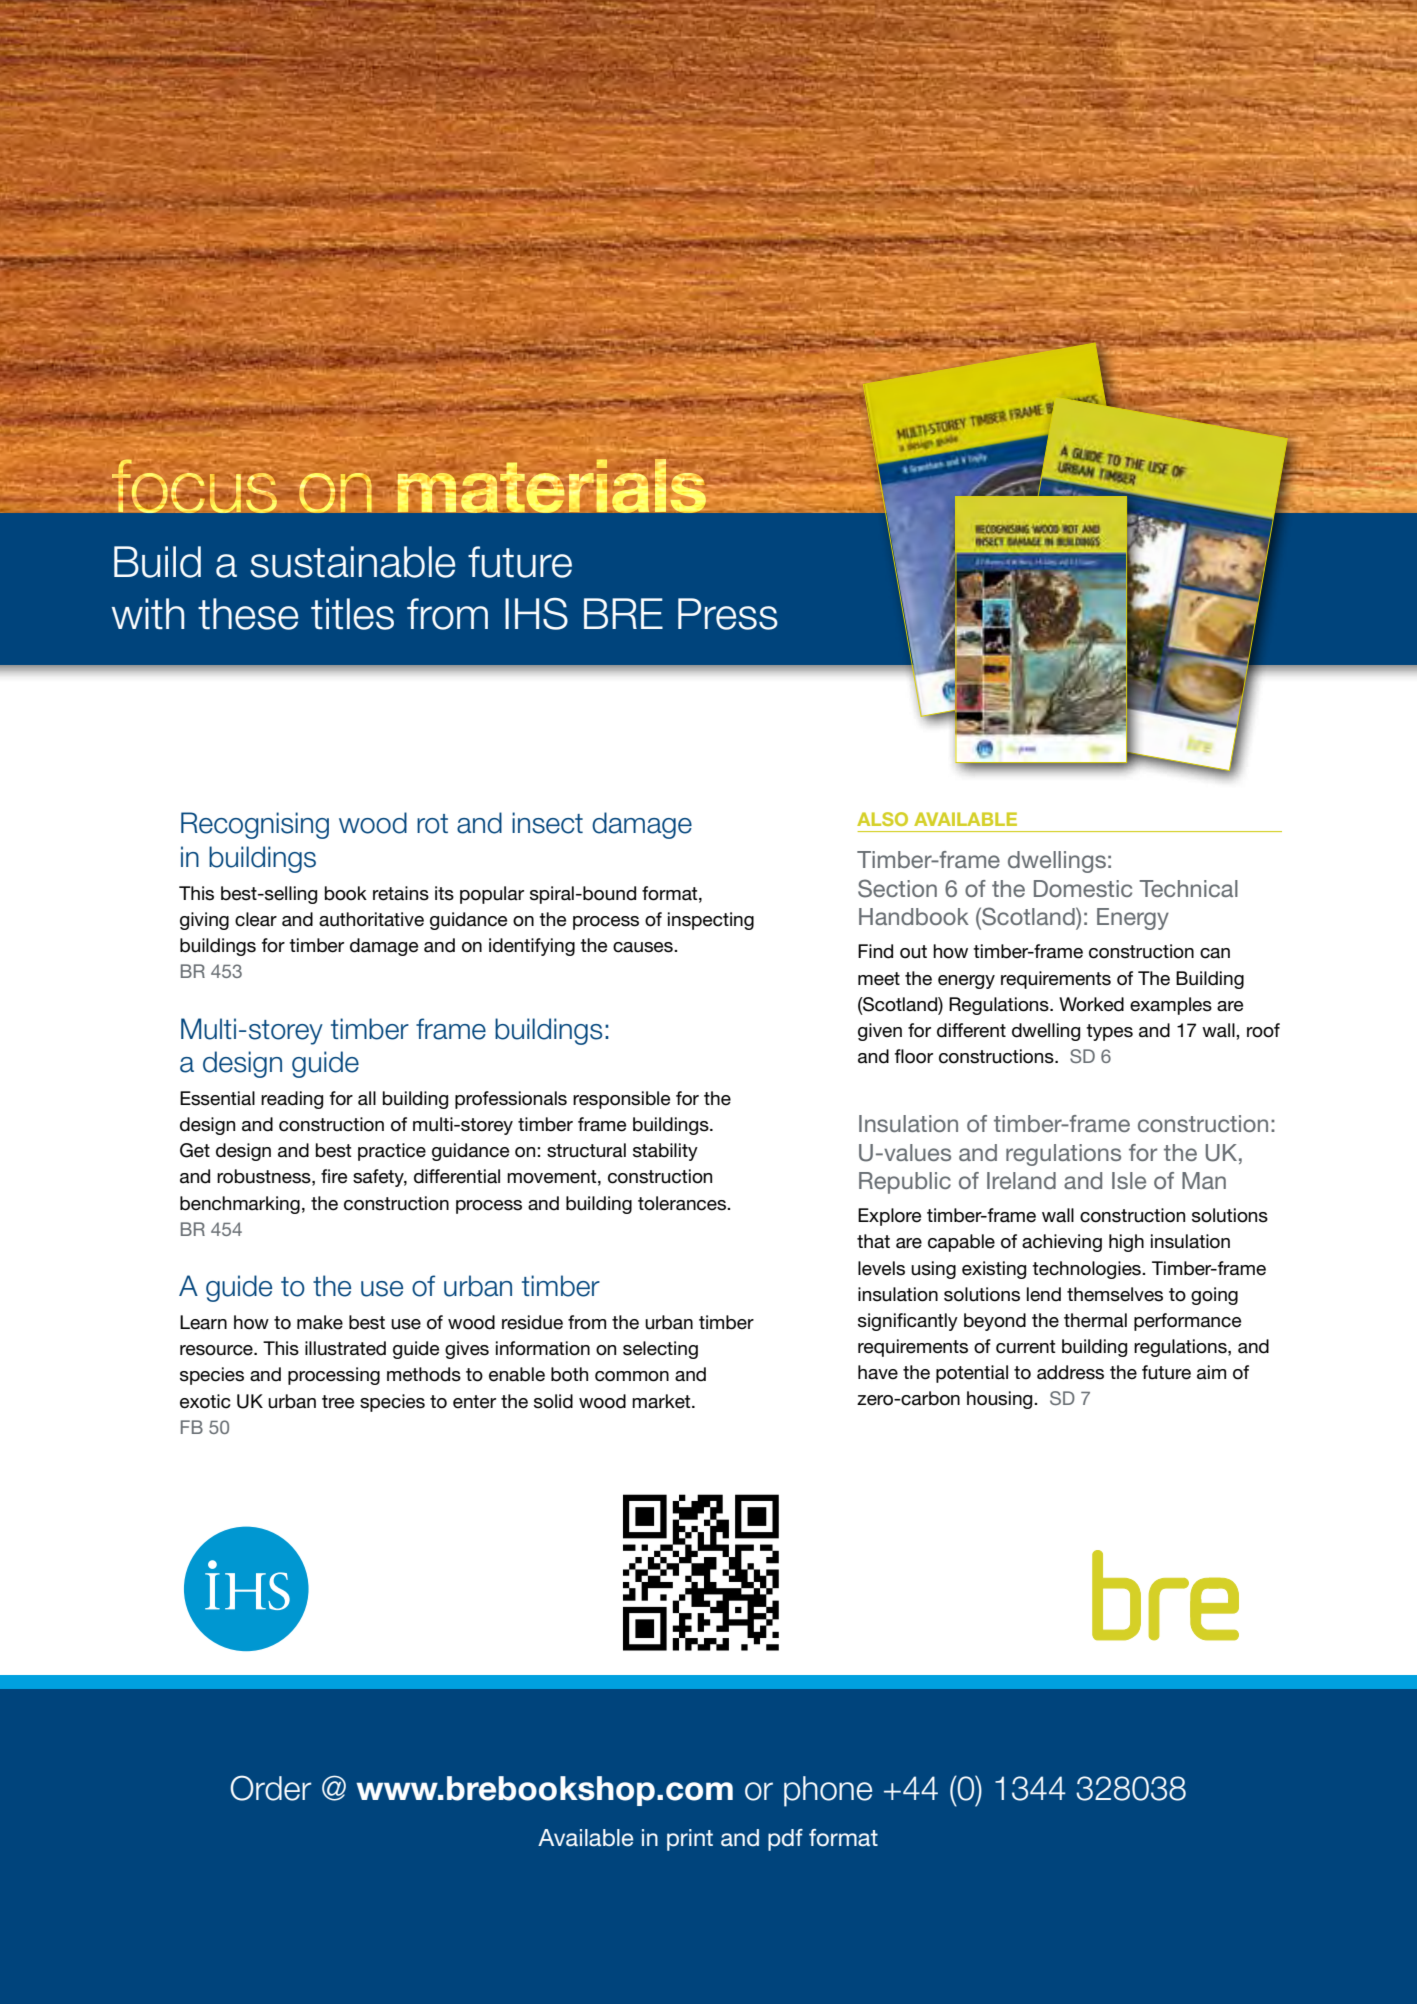 This screenshot has width=1417, height=2004. What do you see at coordinates (882, 819) in the screenshot?
I see `ALSO` at bounding box center [882, 819].
